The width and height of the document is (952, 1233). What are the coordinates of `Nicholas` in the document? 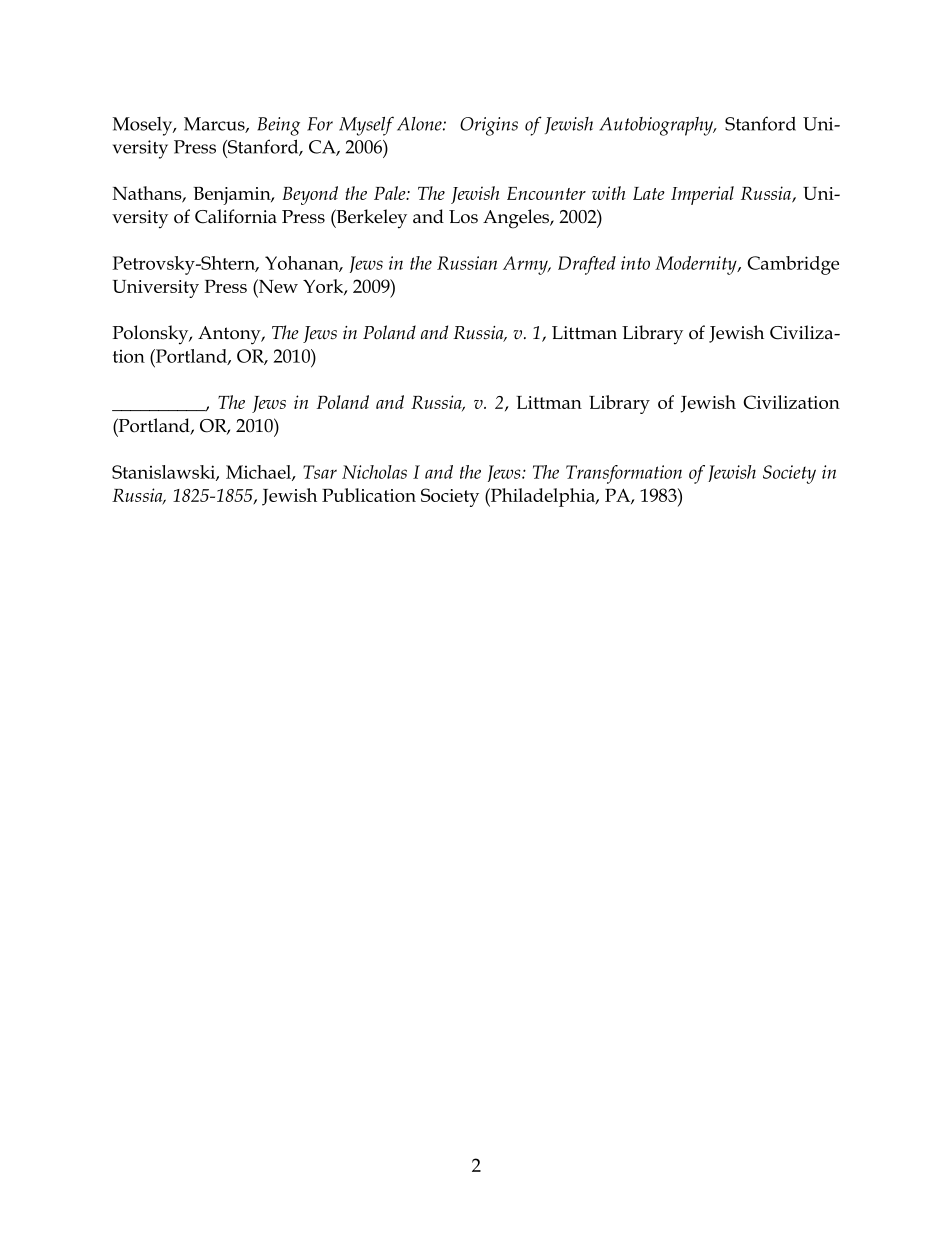 It's located at (374, 472).
